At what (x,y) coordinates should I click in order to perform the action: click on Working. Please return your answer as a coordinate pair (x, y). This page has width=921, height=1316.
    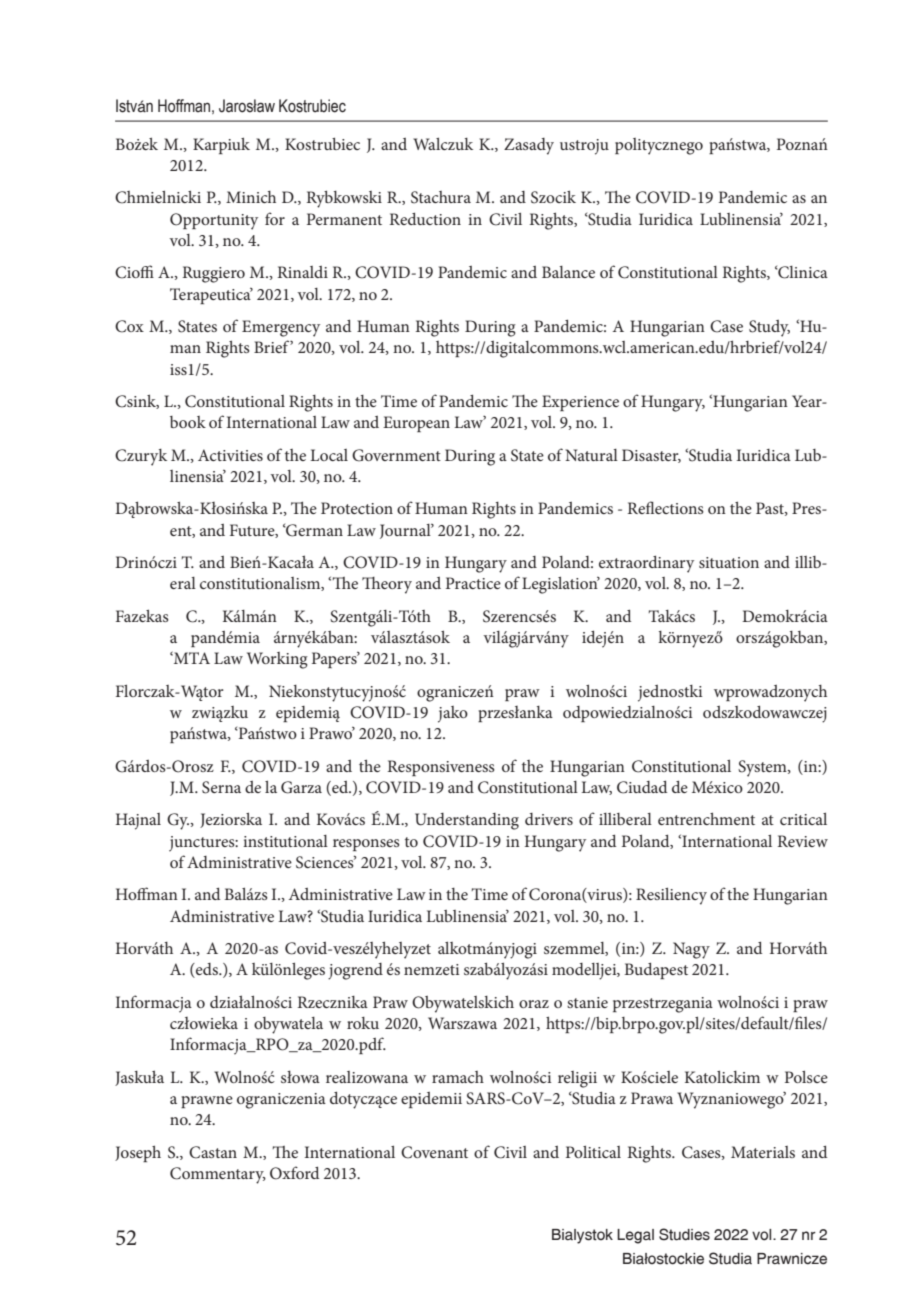
    Looking at the image, I should click on (277, 660).
